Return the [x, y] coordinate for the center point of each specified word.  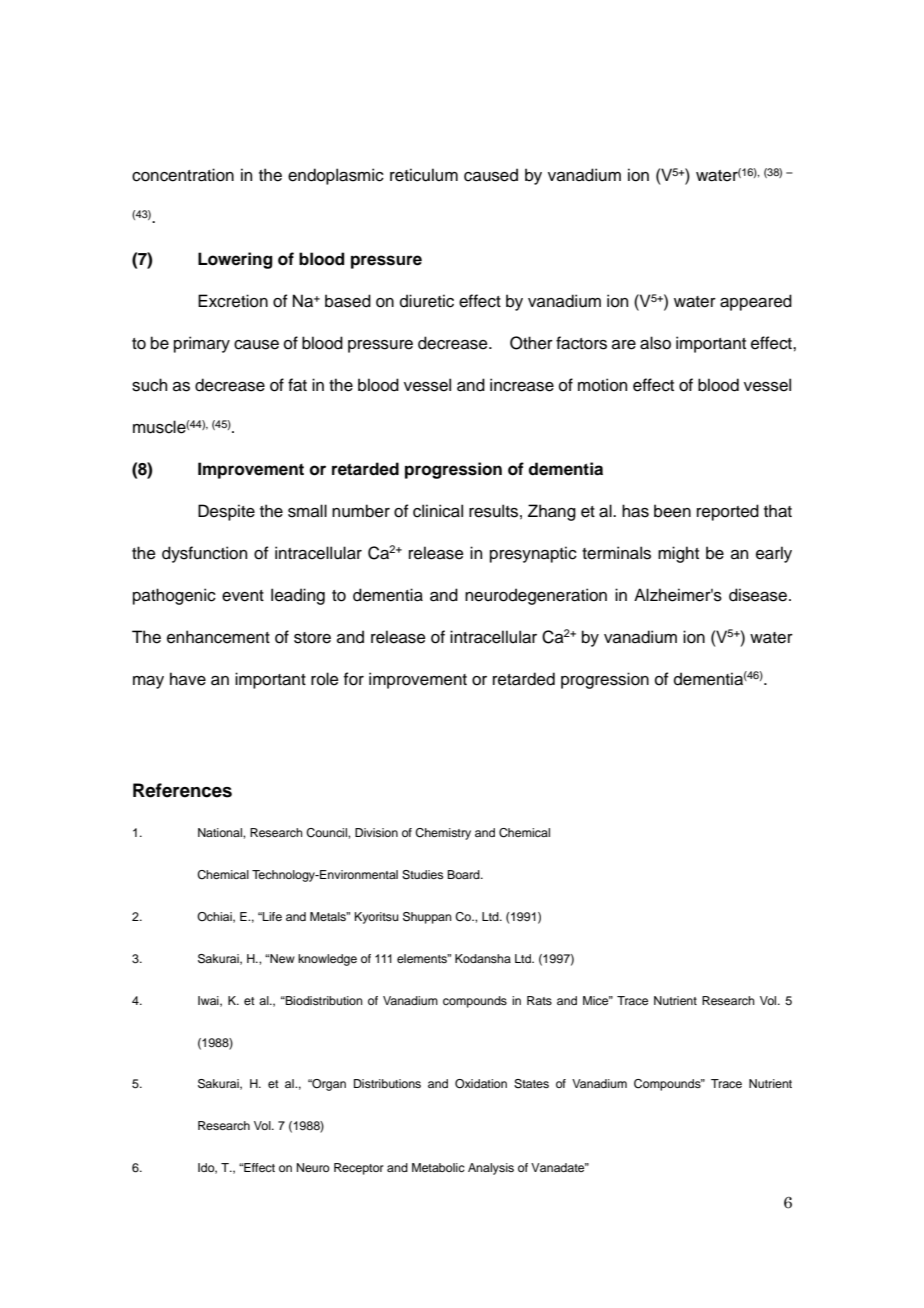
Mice [597, 1000]
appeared [756, 302]
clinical [438, 511]
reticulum [424, 175]
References [182, 790]
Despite [226, 512]
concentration [183, 175]
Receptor [359, 1169]
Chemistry [443, 834]
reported [728, 512]
